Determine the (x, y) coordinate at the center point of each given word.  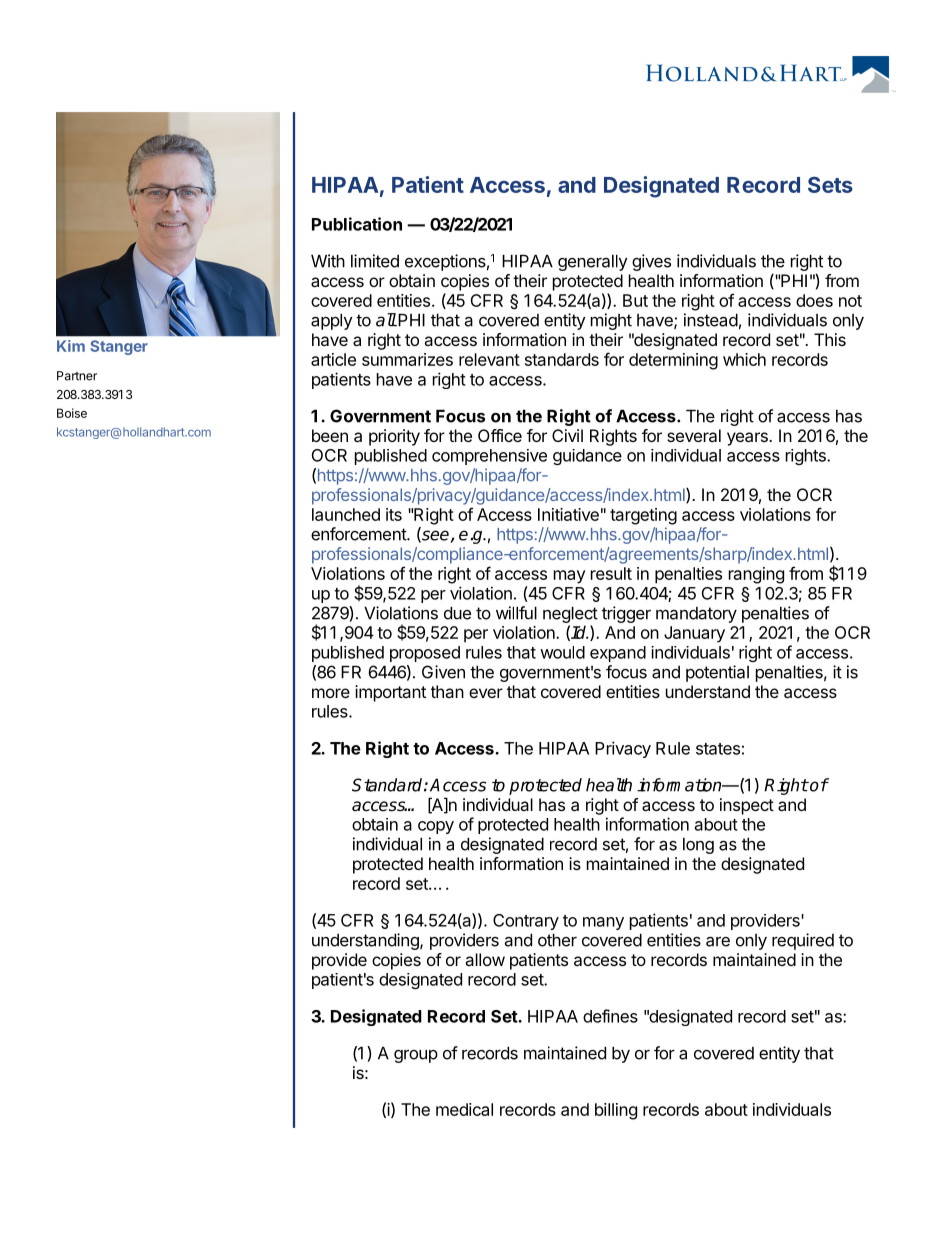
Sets (830, 184)
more (331, 693)
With (328, 261)
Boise (72, 413)
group (416, 1056)
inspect (747, 806)
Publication (357, 224)
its (394, 514)
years (748, 439)
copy (436, 827)
